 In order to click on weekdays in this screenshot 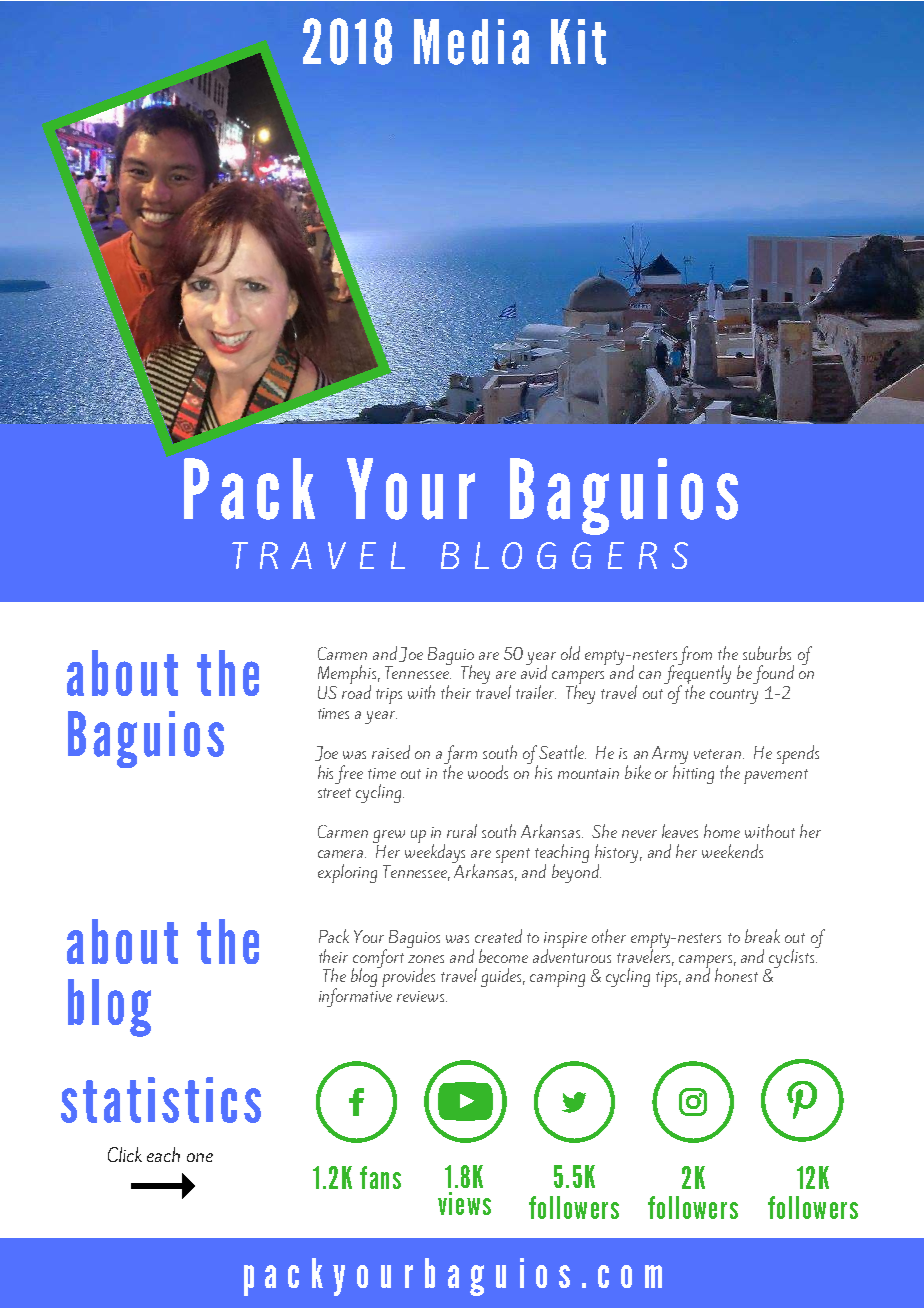, I will do `click(435, 854)`.
